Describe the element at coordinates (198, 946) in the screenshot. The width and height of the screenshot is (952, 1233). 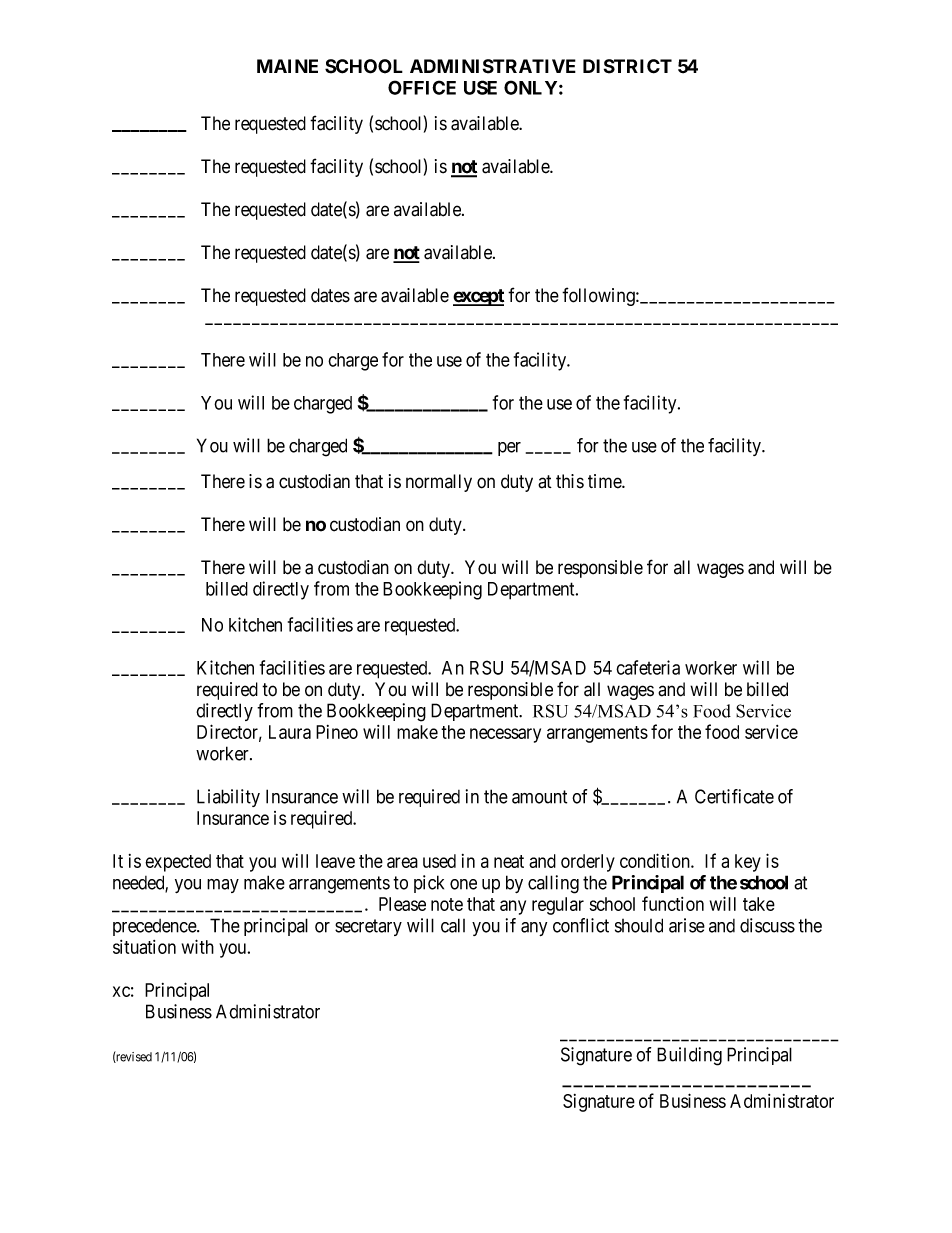
I see `with` at that location.
